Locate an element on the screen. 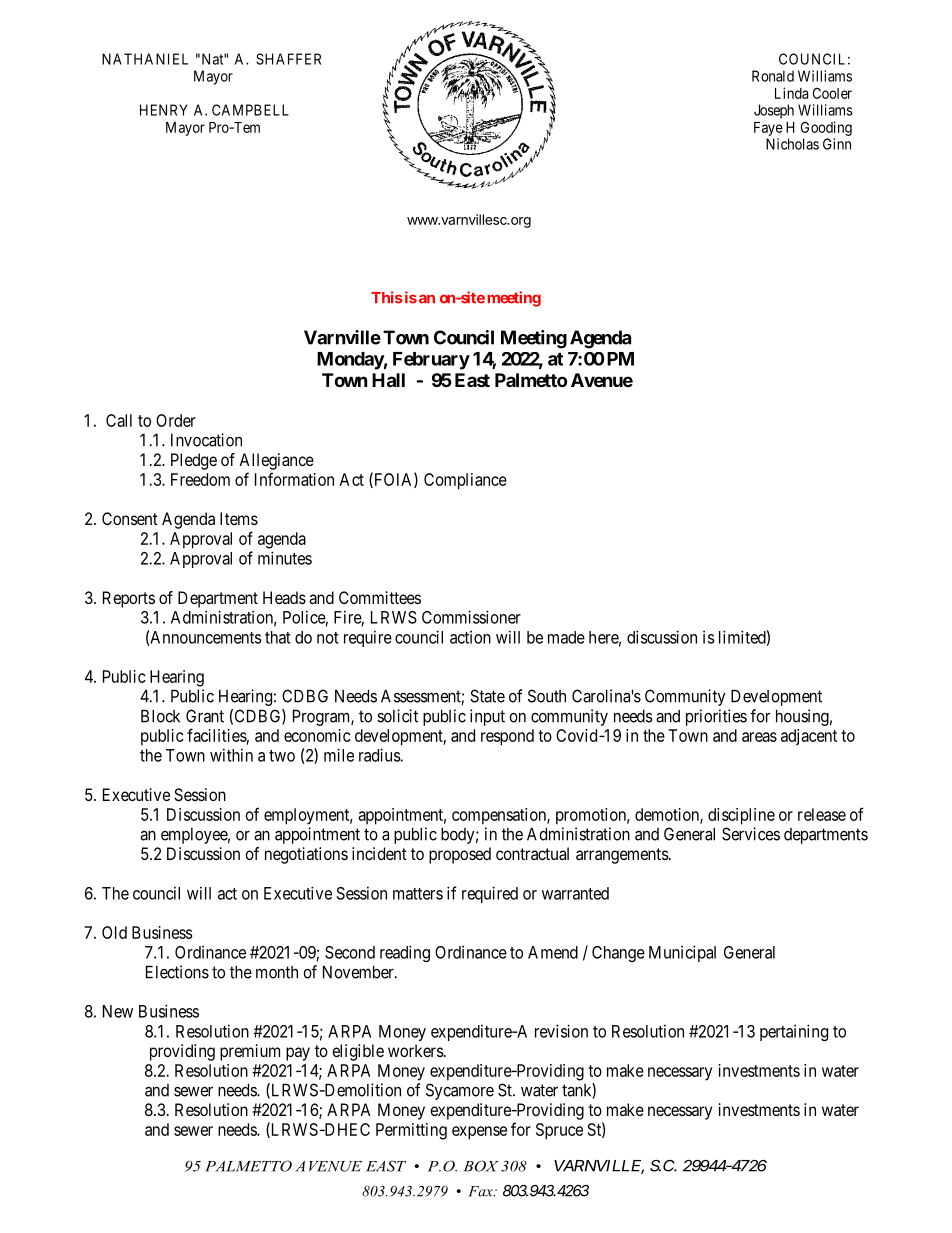 The height and width of the screenshot is (1233, 952). premium is located at coordinates (250, 1052).
